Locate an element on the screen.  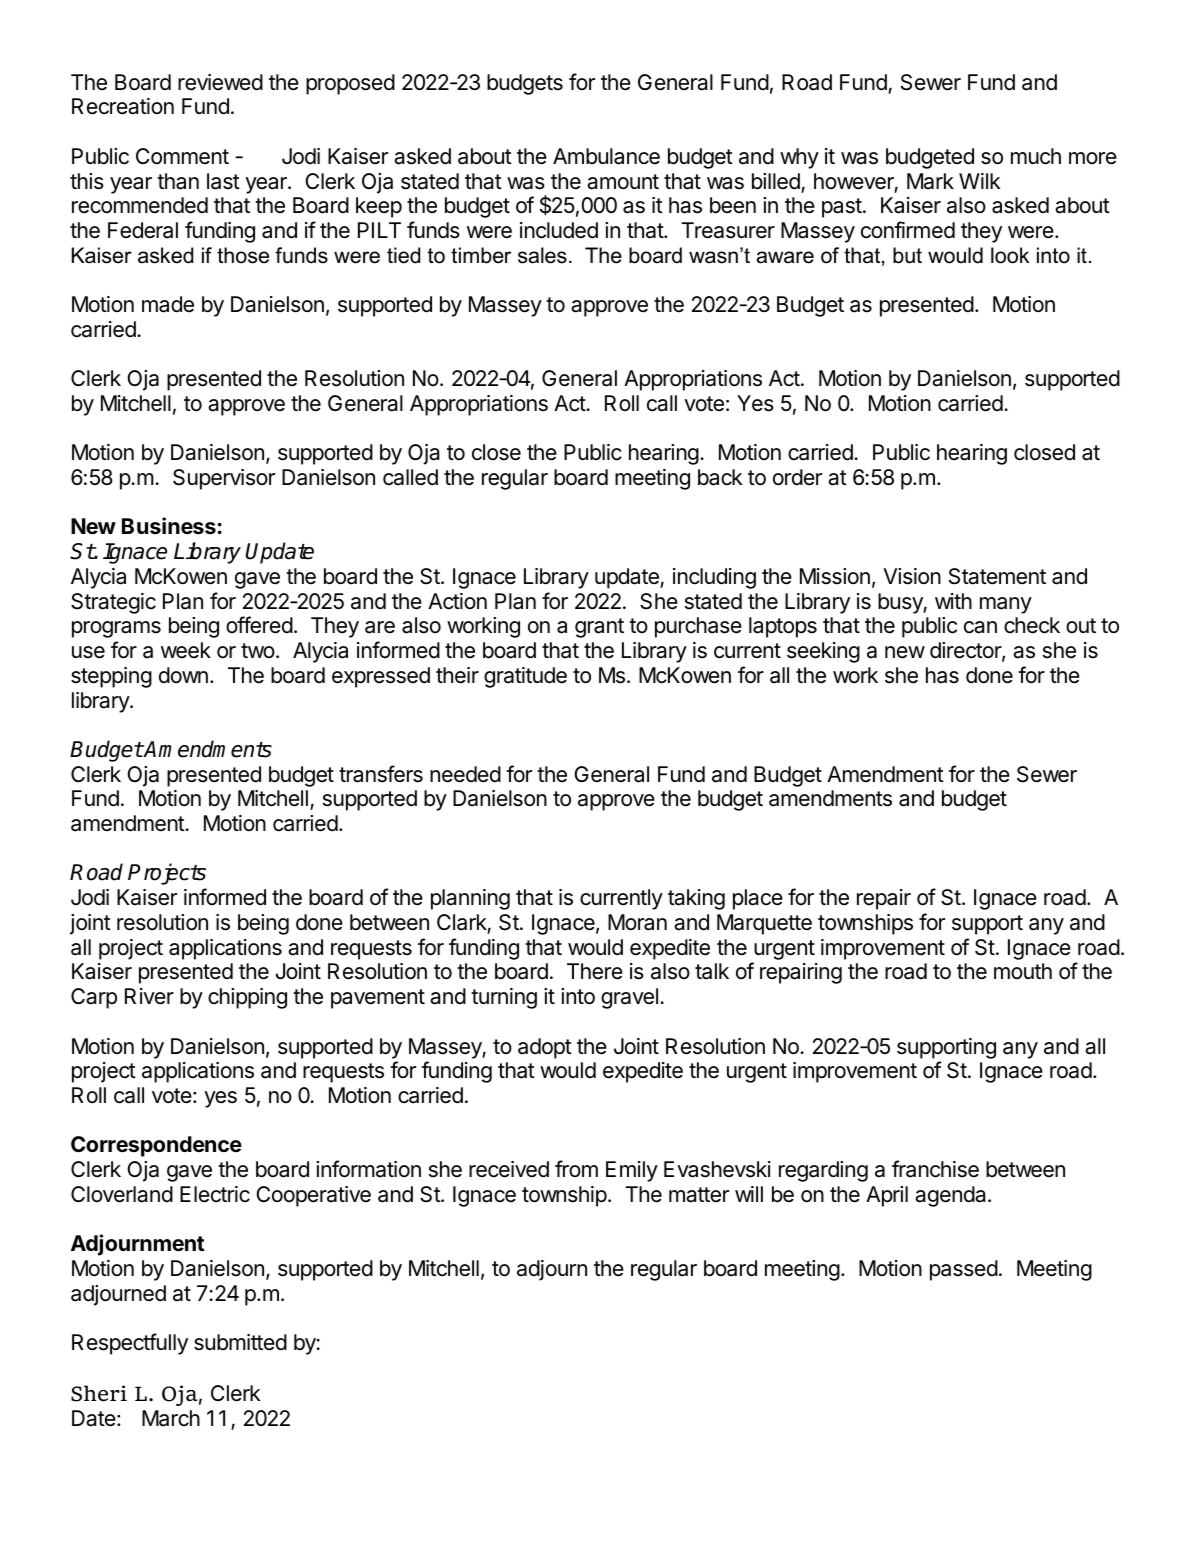
gratitude is located at coordinates (525, 677).
